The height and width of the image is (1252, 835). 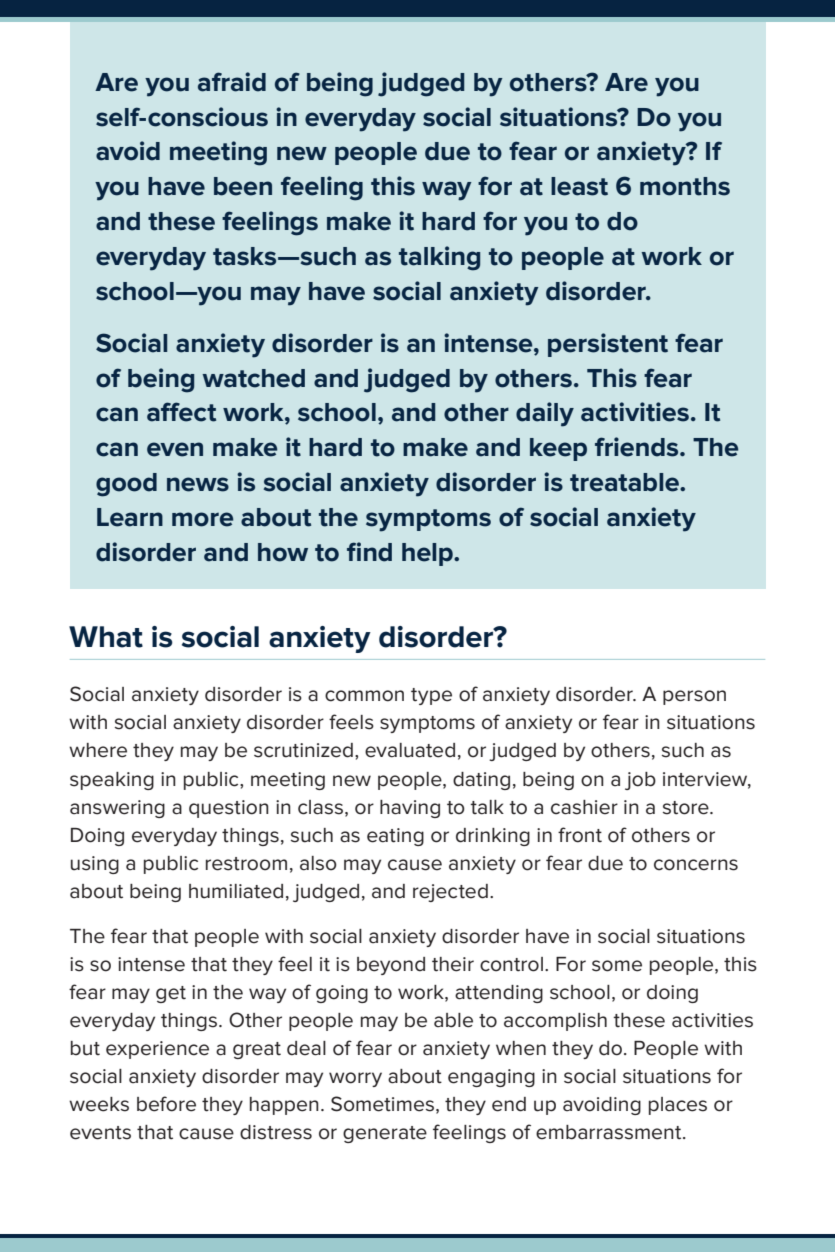 What do you see at coordinates (166, 1104) in the image?
I see `before` at bounding box center [166, 1104].
